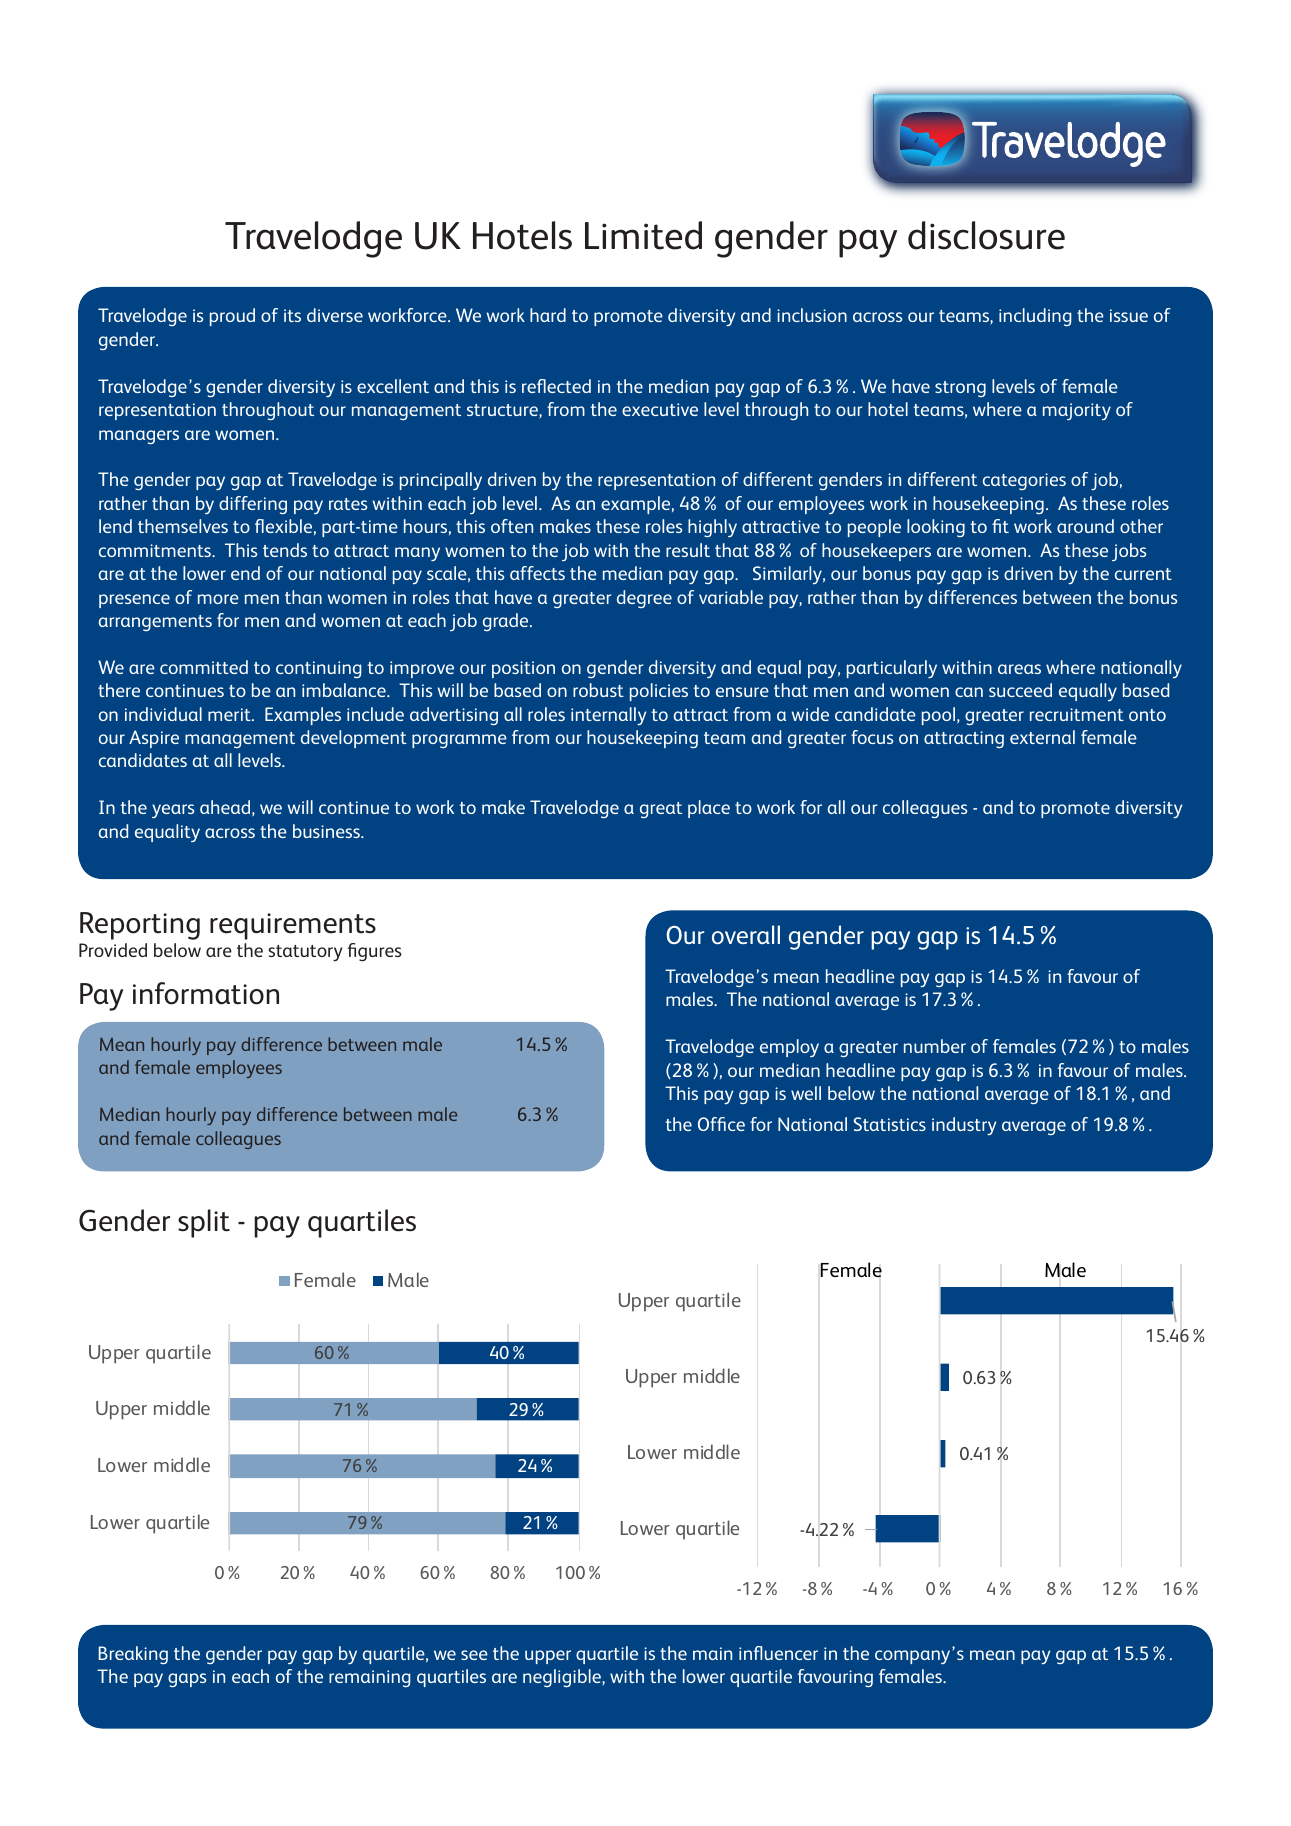 Image resolution: width=1291 pixels, height=1826 pixels. Describe the element at coordinates (1035, 317) in the page. I see `including` at that location.
